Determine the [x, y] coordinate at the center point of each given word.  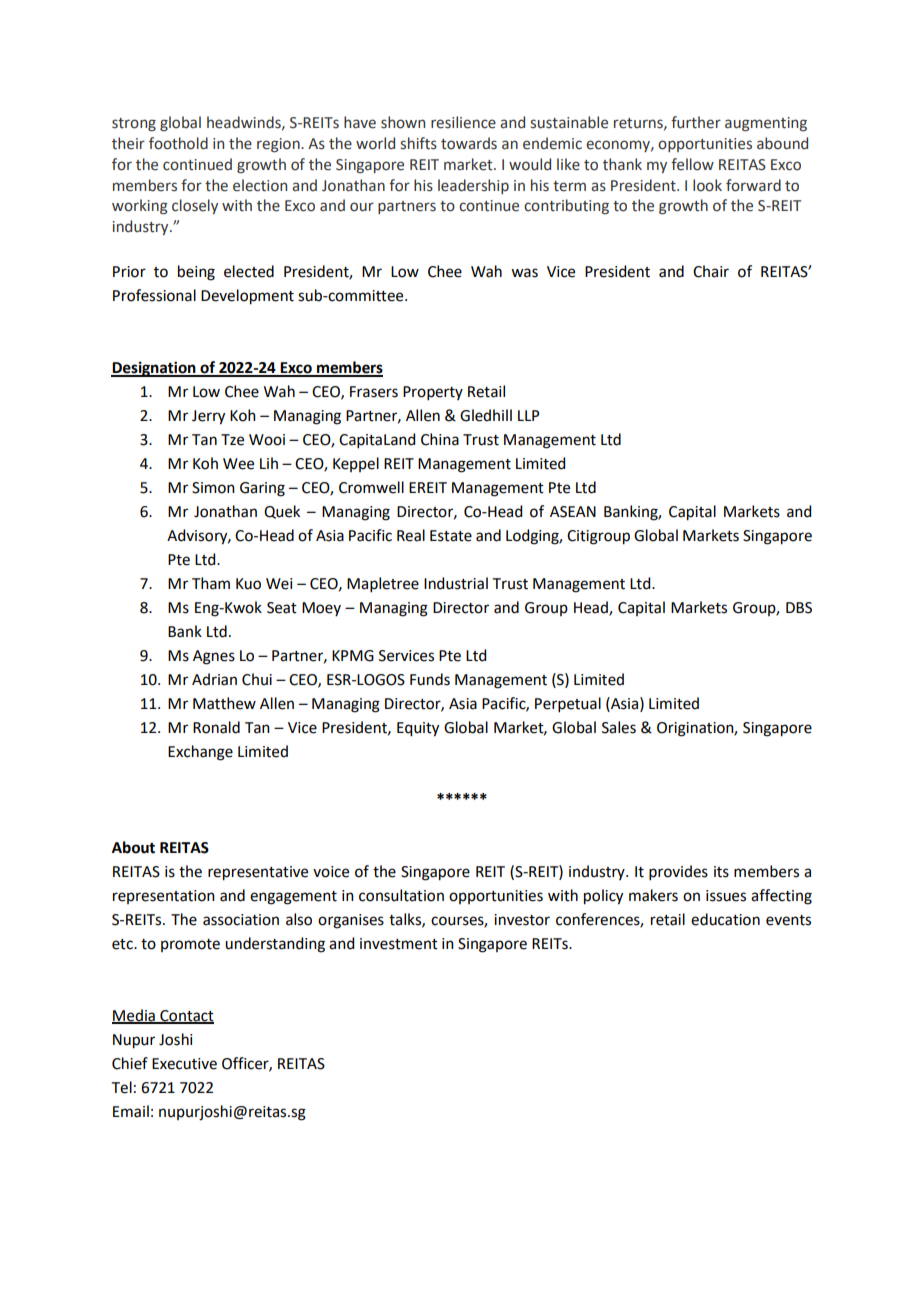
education [725, 919]
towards [469, 143]
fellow [692, 164]
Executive [184, 1064]
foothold [178, 143]
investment [399, 944]
